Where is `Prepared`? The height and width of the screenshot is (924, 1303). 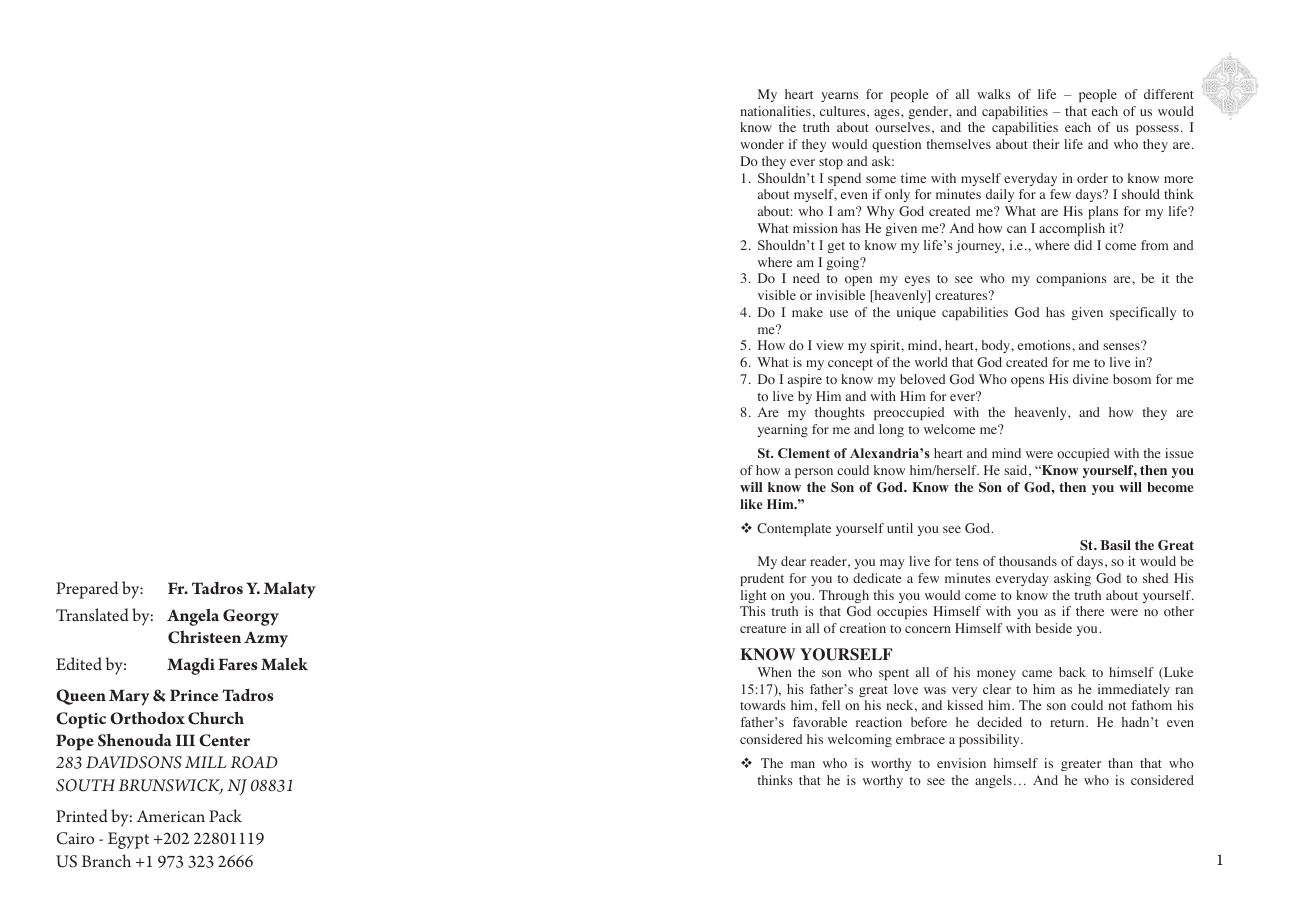 Prepared is located at coordinates (87, 590).
